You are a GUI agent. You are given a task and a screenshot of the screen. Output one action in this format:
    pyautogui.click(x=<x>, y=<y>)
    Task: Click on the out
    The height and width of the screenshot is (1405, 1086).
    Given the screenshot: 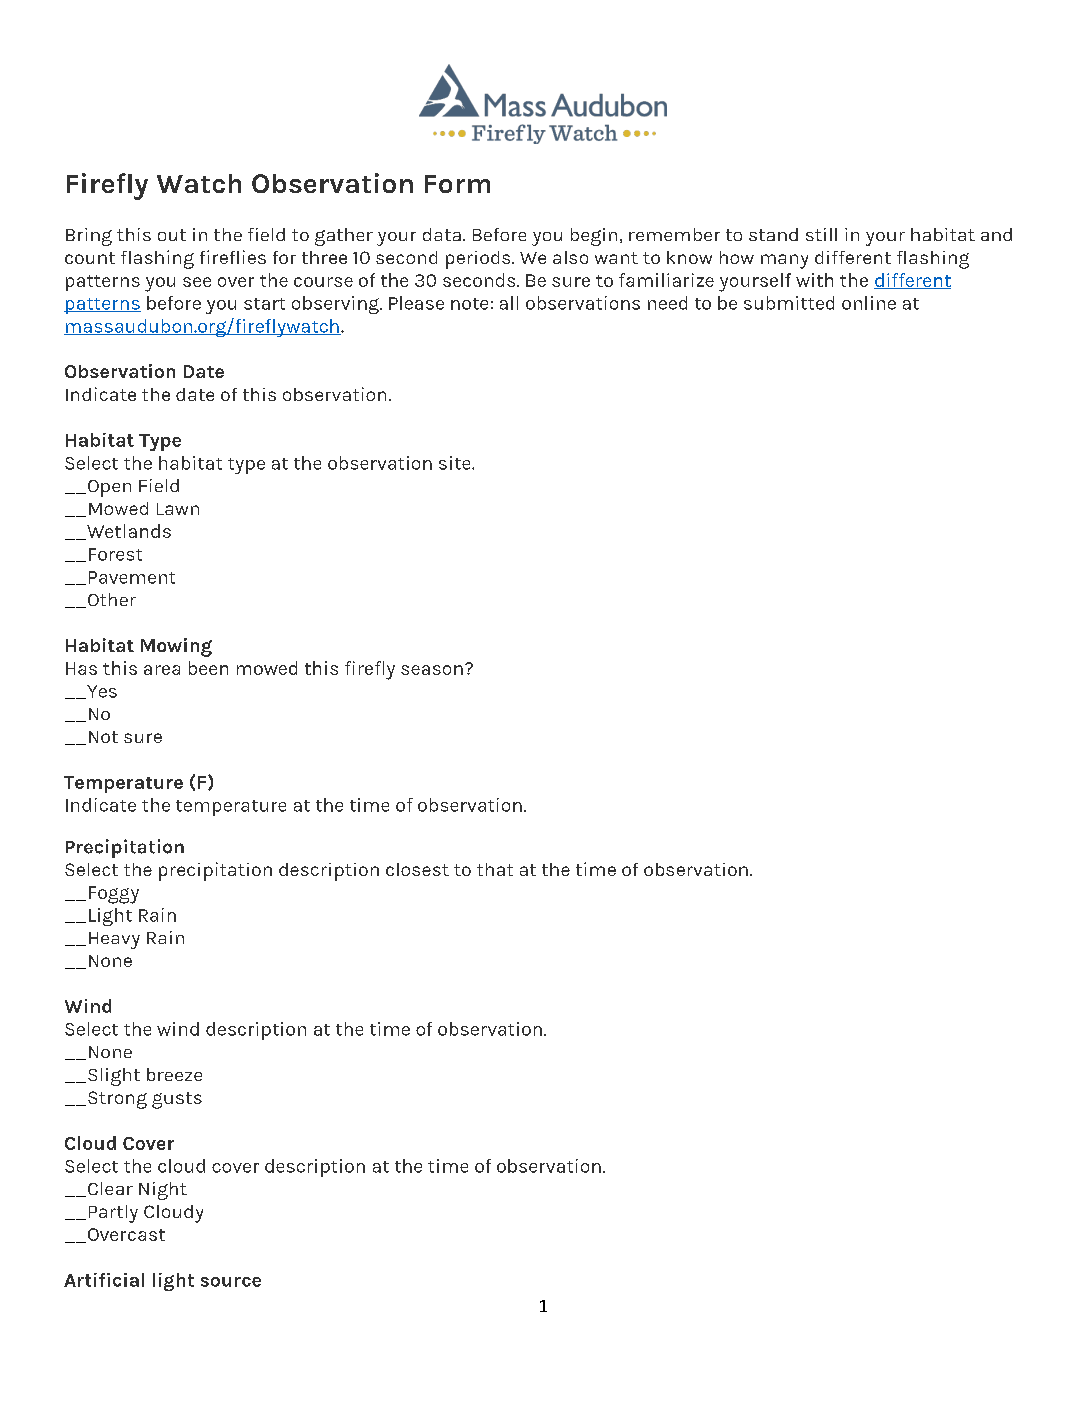 What is the action you would take?
    pyautogui.click(x=172, y=235)
